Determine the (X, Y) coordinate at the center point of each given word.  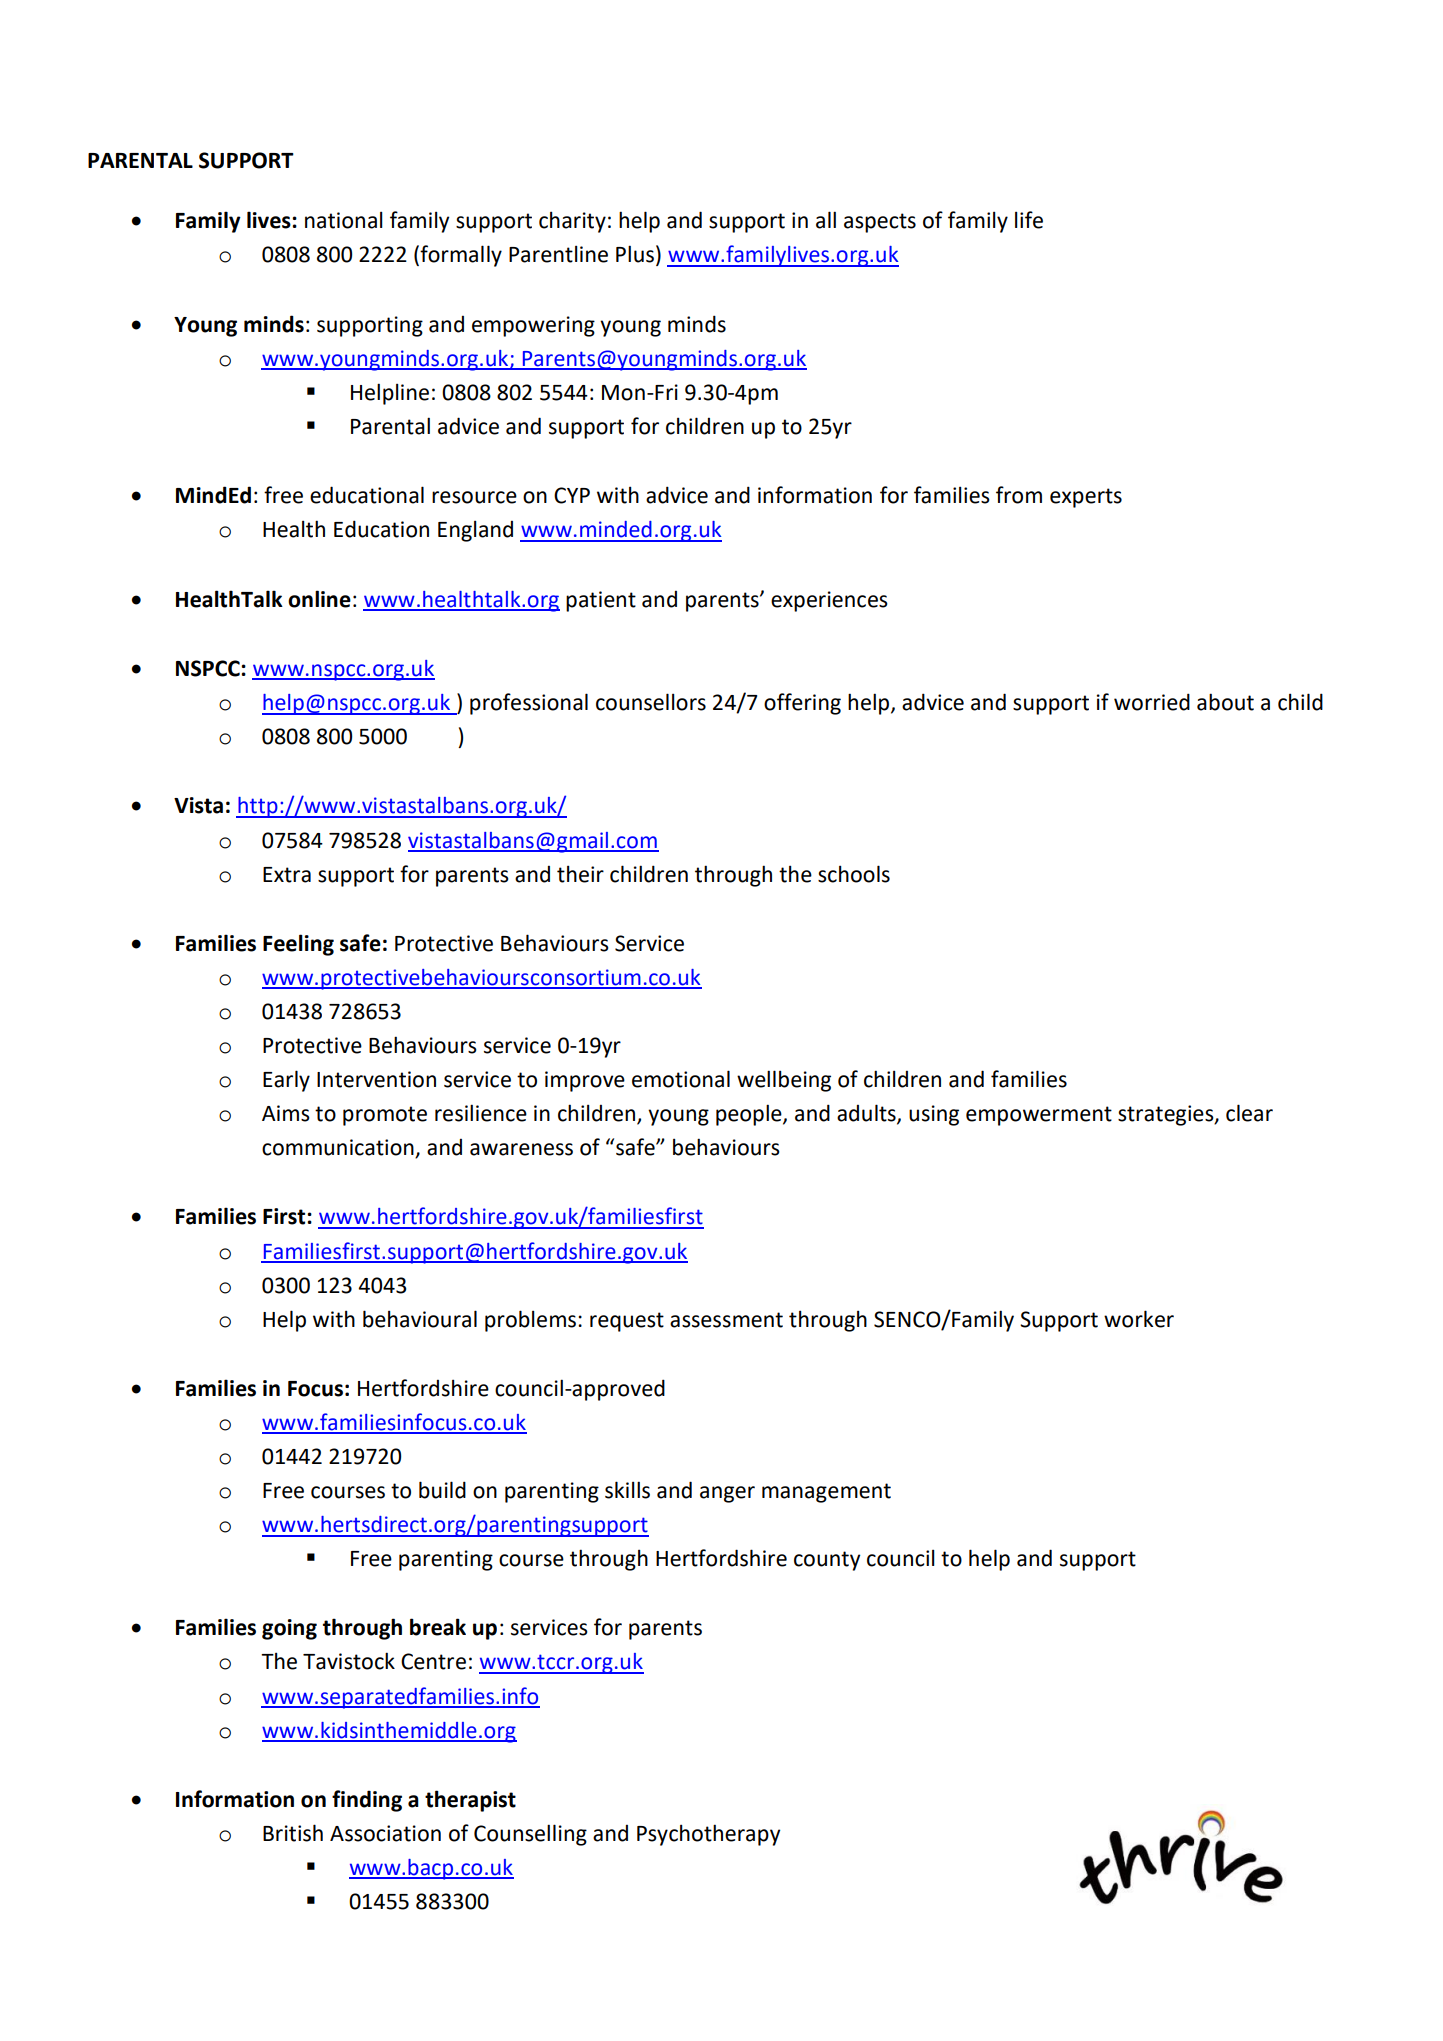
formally (461, 256)
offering (802, 704)
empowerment (1039, 1116)
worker (1139, 1319)
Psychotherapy (708, 1835)
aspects (880, 223)
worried (1152, 702)
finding (367, 1801)
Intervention (376, 1079)
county (827, 1561)
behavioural (420, 1319)
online (319, 599)
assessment (726, 1320)
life (1029, 220)
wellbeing (784, 1081)
